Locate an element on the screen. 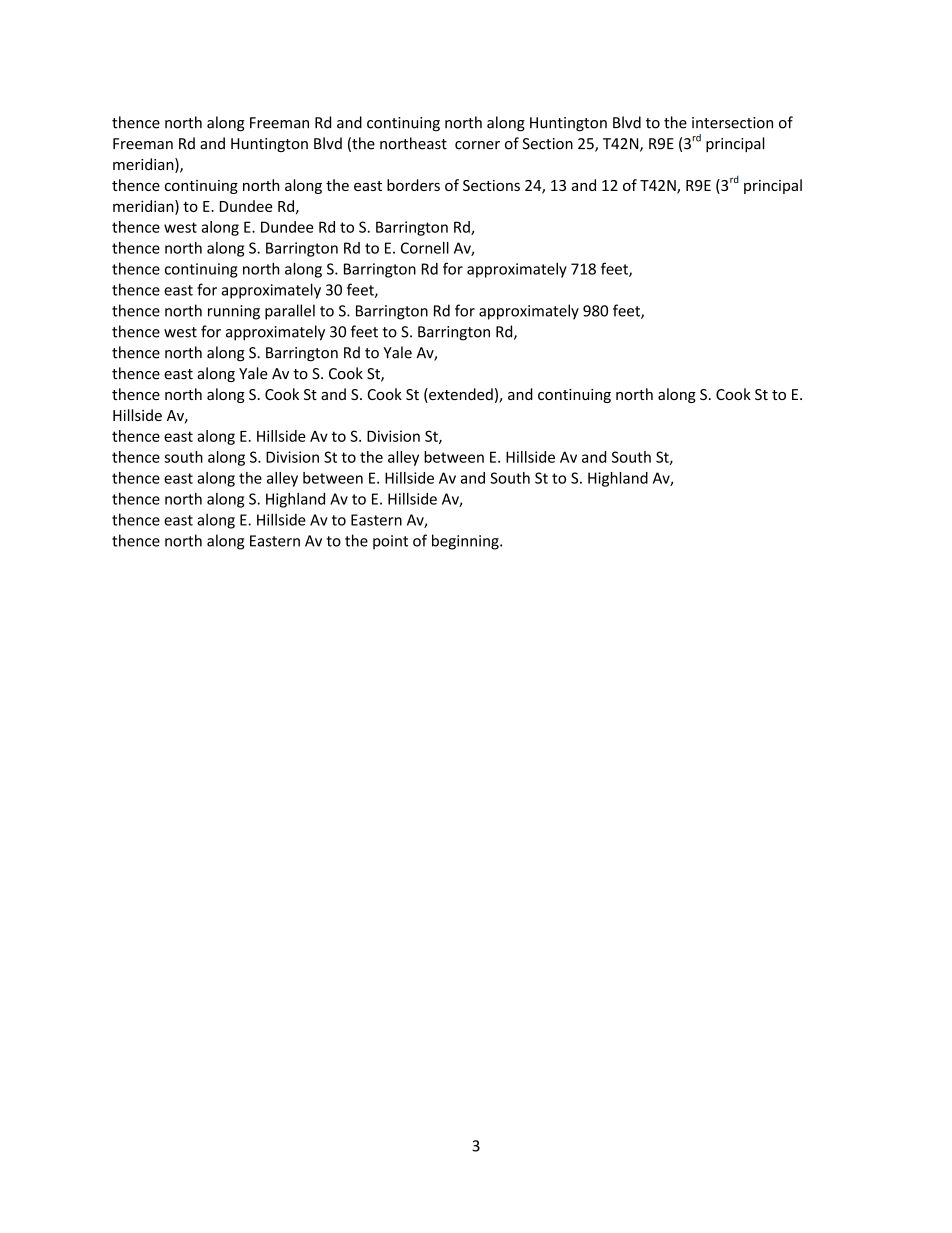 The width and height of the screenshot is (952, 1233). point is located at coordinates (390, 542).
